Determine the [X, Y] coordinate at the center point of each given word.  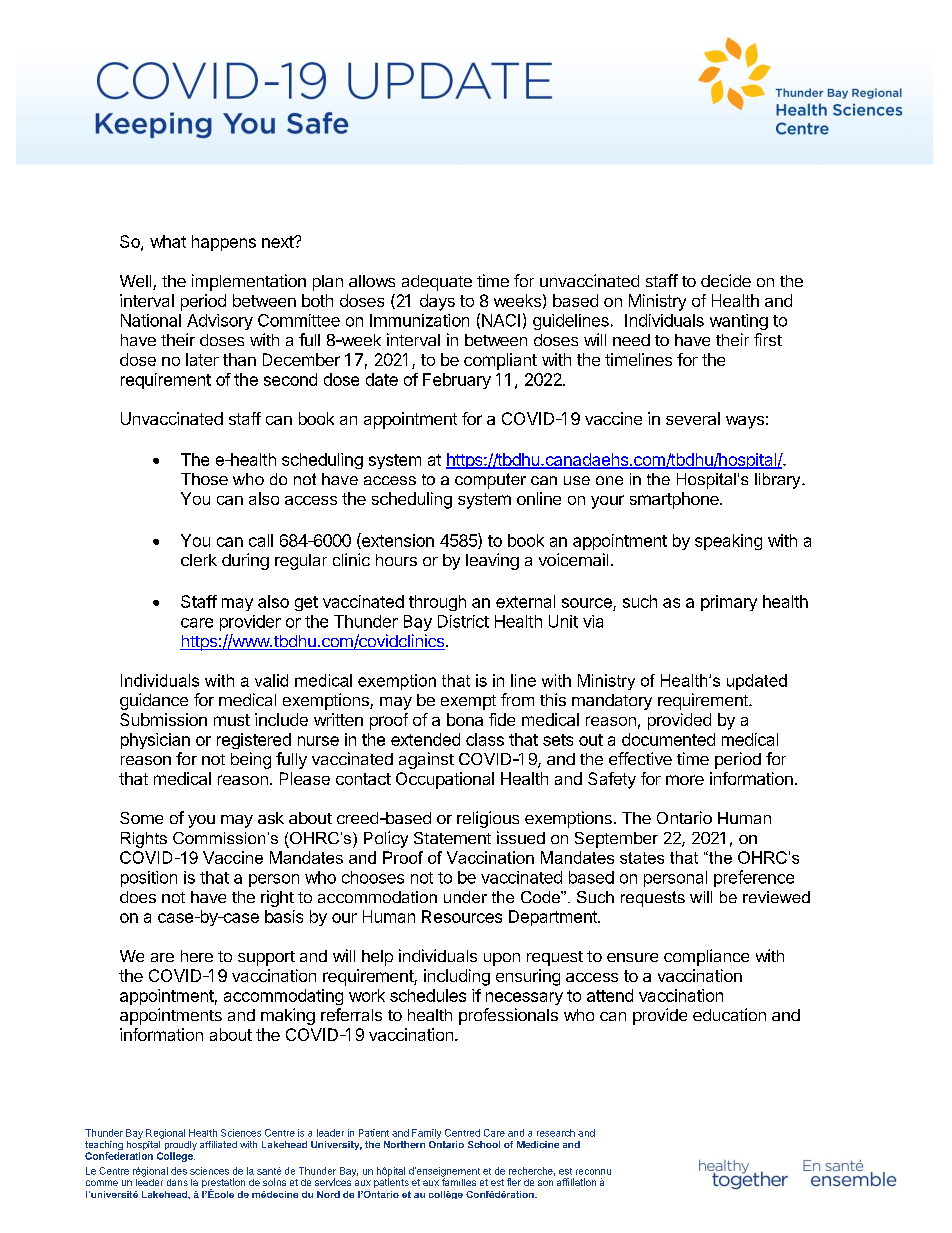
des [179, 1171]
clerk [199, 560]
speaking [728, 542]
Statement [452, 838]
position [149, 879]
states [642, 858]
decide [726, 280]
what [168, 241]
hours [396, 560]
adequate [437, 283]
